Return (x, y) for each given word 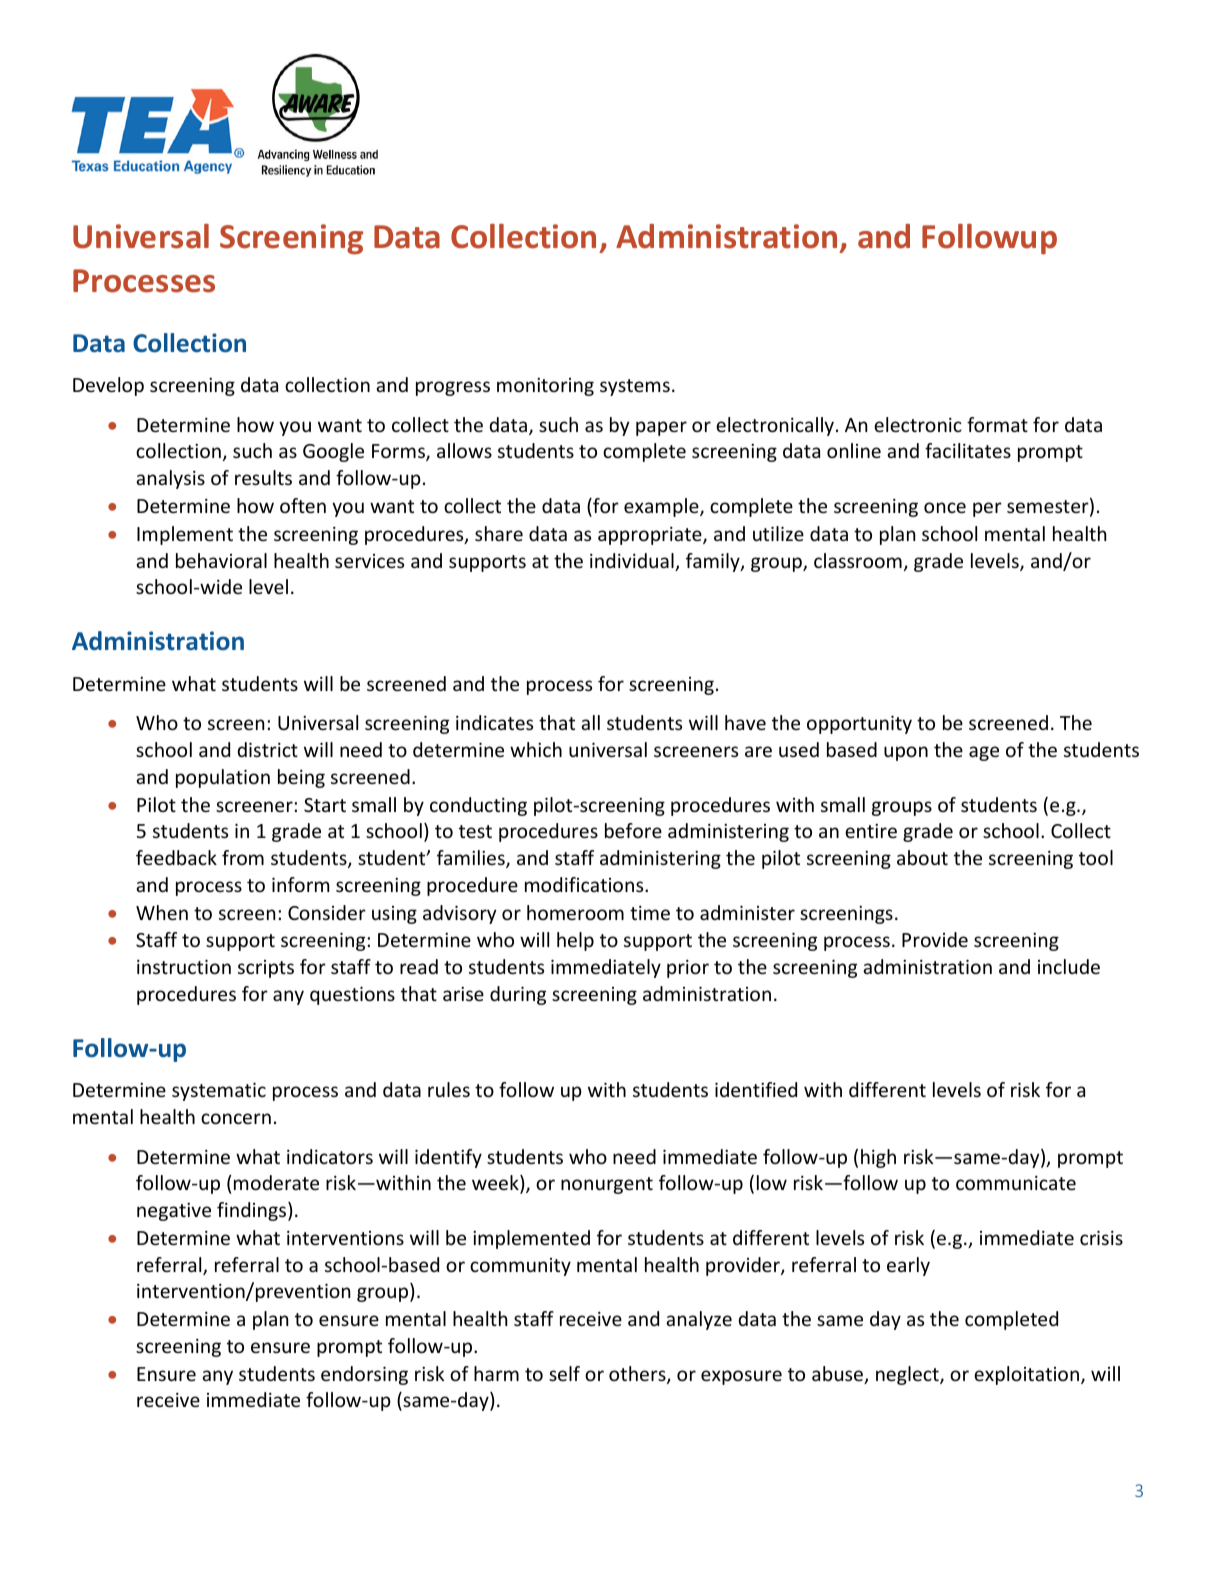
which (536, 749)
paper (661, 428)
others (638, 1375)
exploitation (1028, 1375)
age (984, 753)
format (997, 424)
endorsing (364, 1375)
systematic (219, 1092)
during (518, 995)
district (267, 749)
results (263, 477)
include (1069, 966)
